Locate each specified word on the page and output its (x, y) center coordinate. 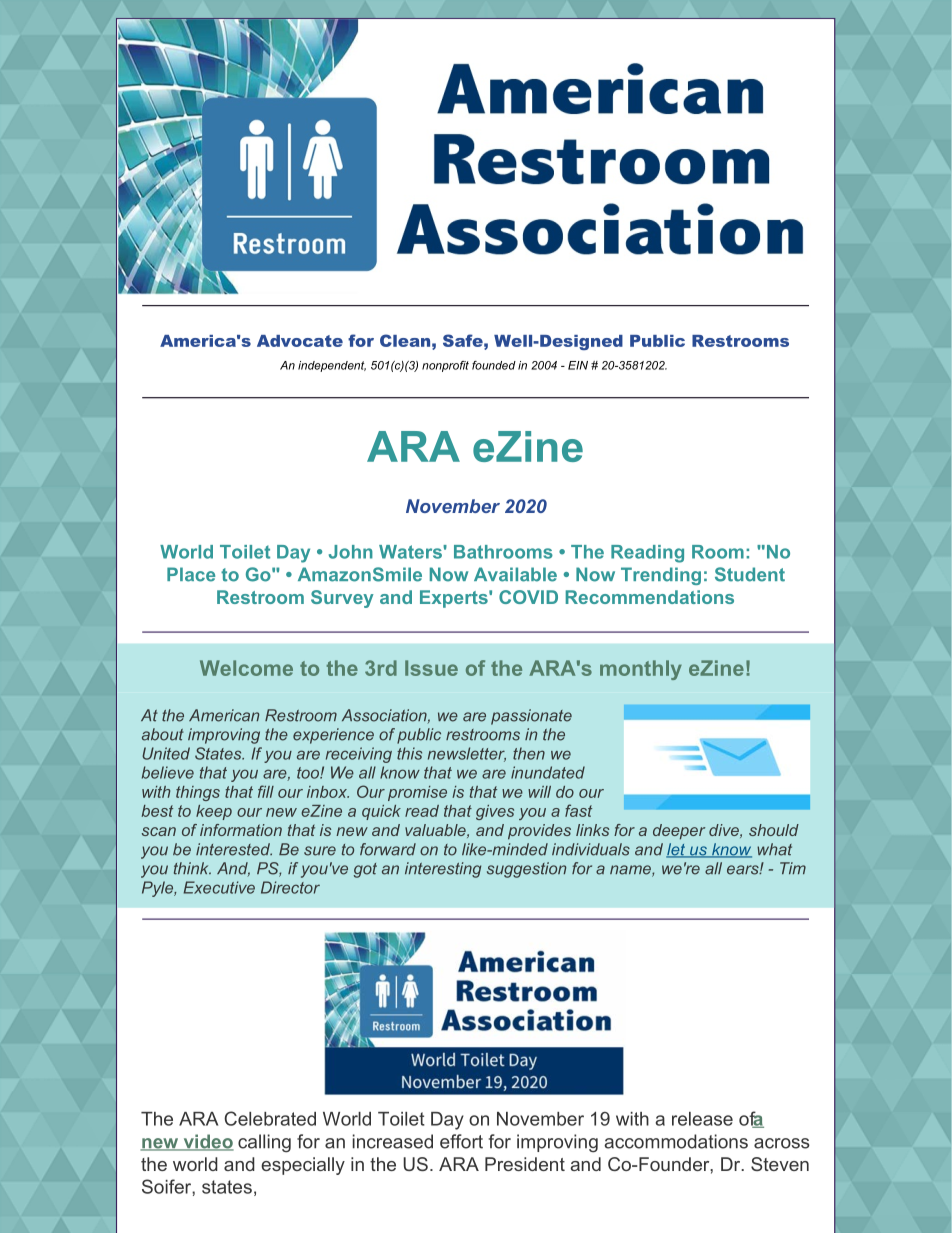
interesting (443, 870)
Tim (793, 868)
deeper (679, 832)
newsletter (467, 754)
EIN (578, 365)
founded (494, 365)
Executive (219, 887)
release (702, 1119)
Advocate (300, 341)
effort (461, 1141)
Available (515, 574)
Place (191, 574)
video (207, 1142)
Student (750, 574)
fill (266, 791)
